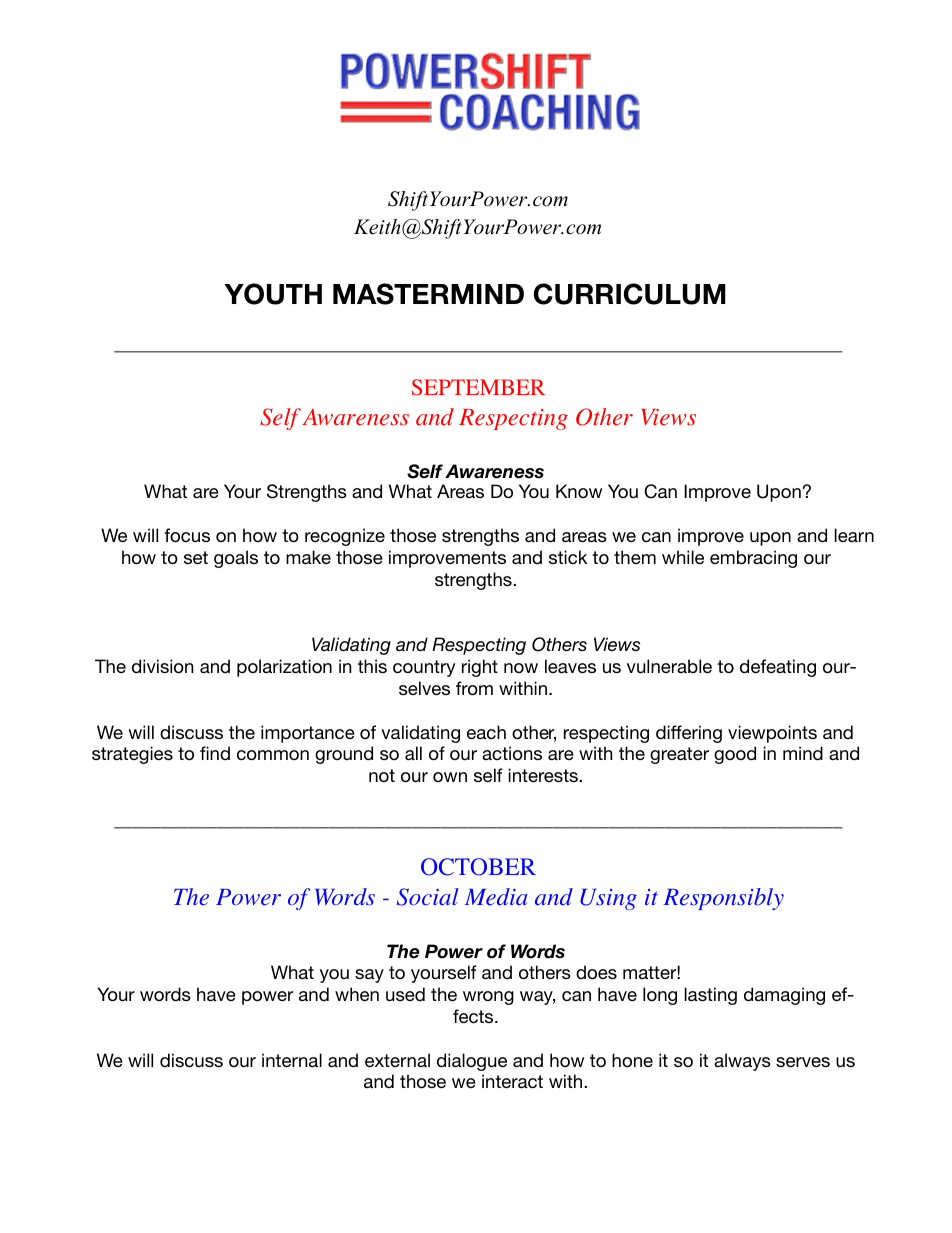  Describe the element at coordinates (579, 491) in the screenshot. I see `Know` at that location.
